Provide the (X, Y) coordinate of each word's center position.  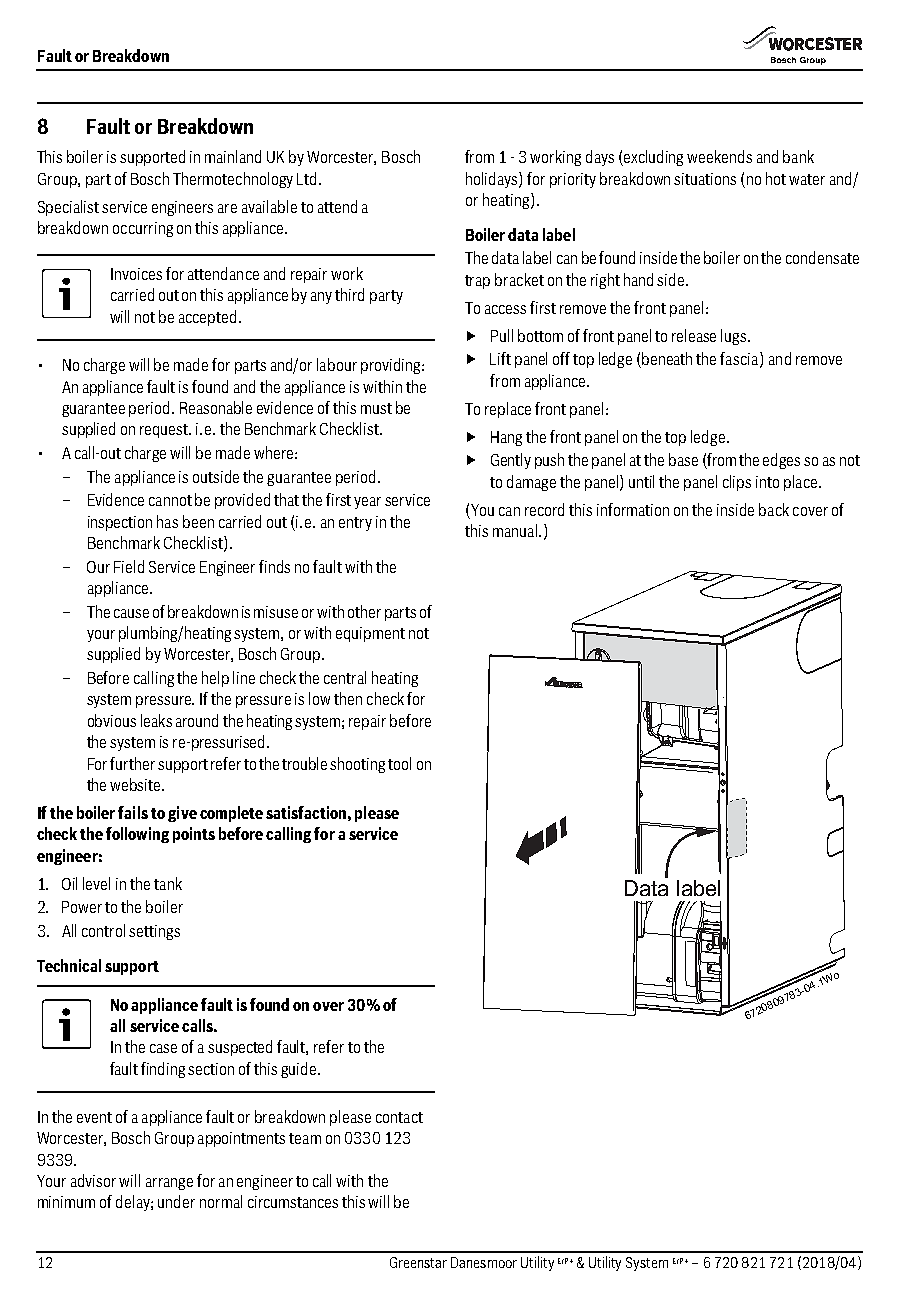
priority (573, 180)
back (774, 509)
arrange (169, 1184)
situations (705, 179)
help (215, 679)
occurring (143, 229)
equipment (370, 634)
